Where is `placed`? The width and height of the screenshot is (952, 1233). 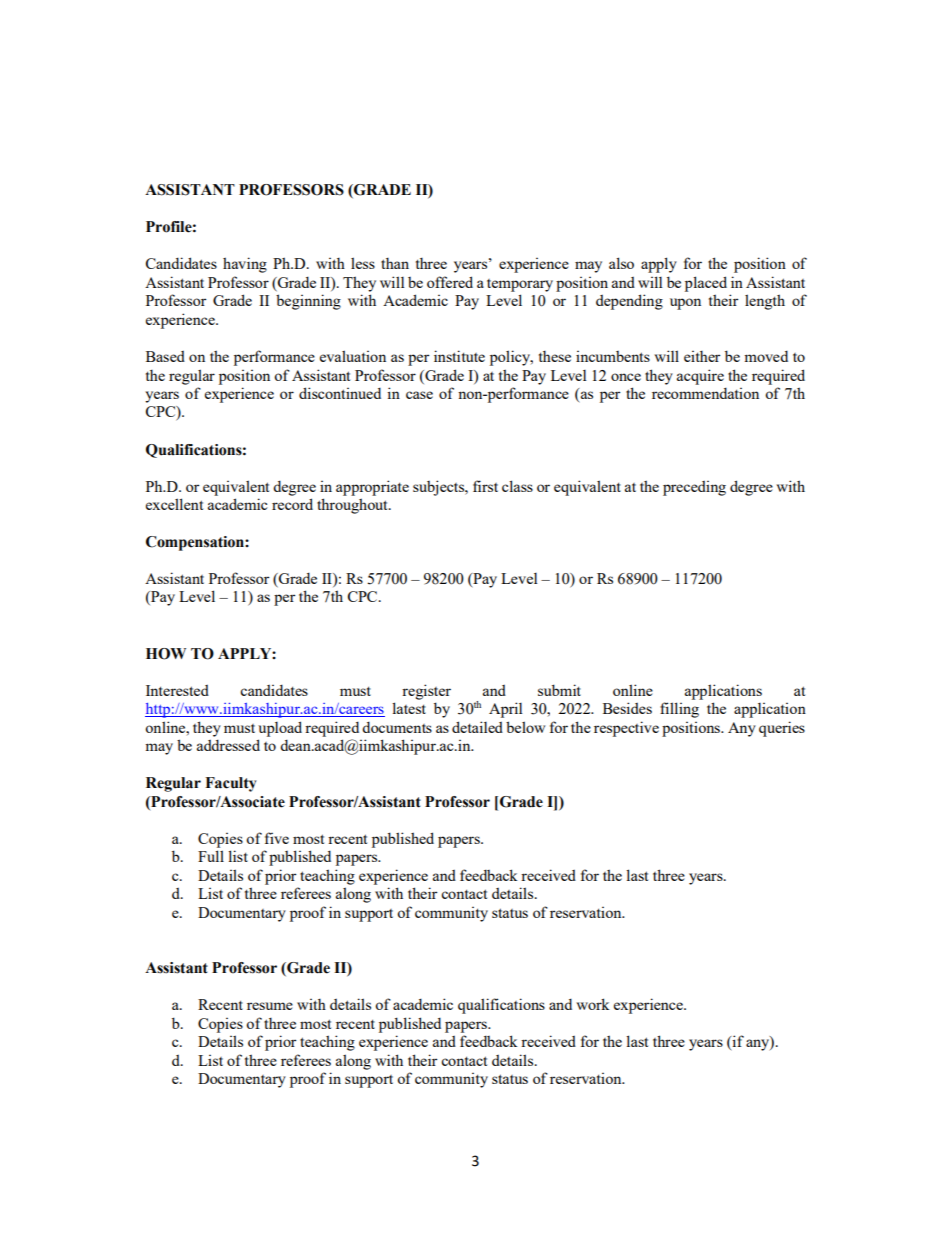
placed is located at coordinates (706, 284).
